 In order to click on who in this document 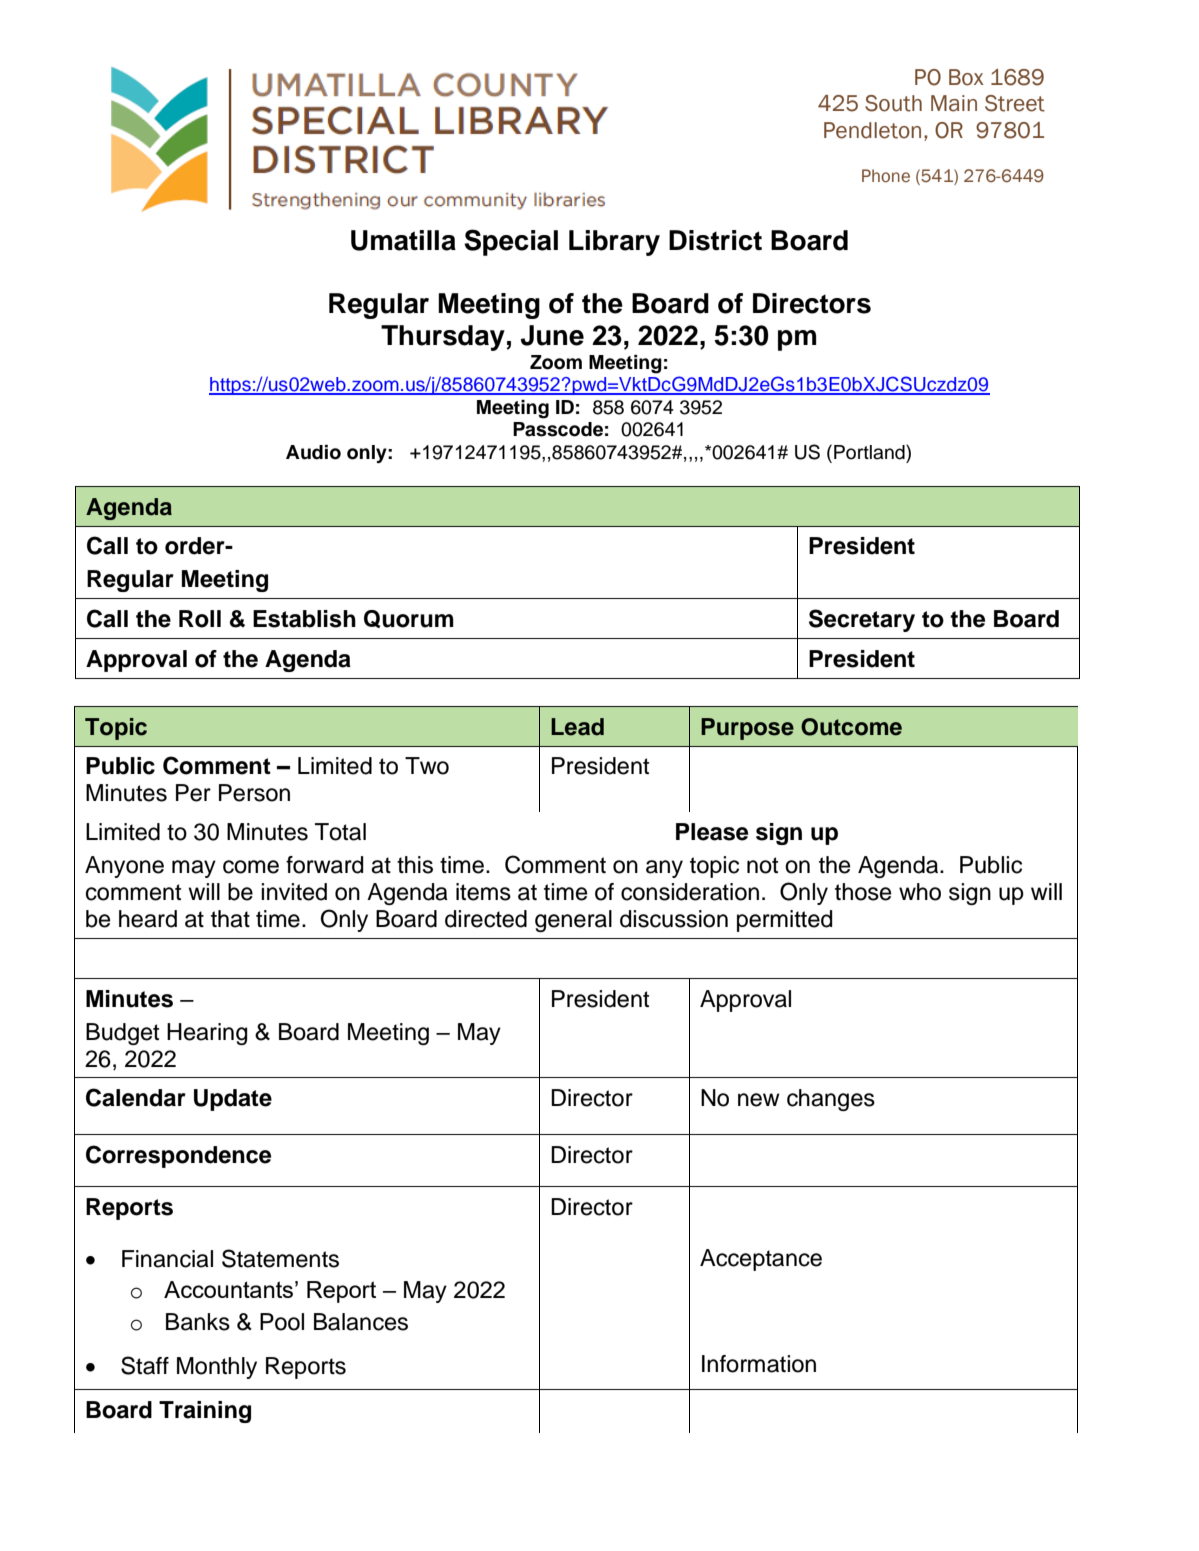, I will do `click(920, 892)`.
